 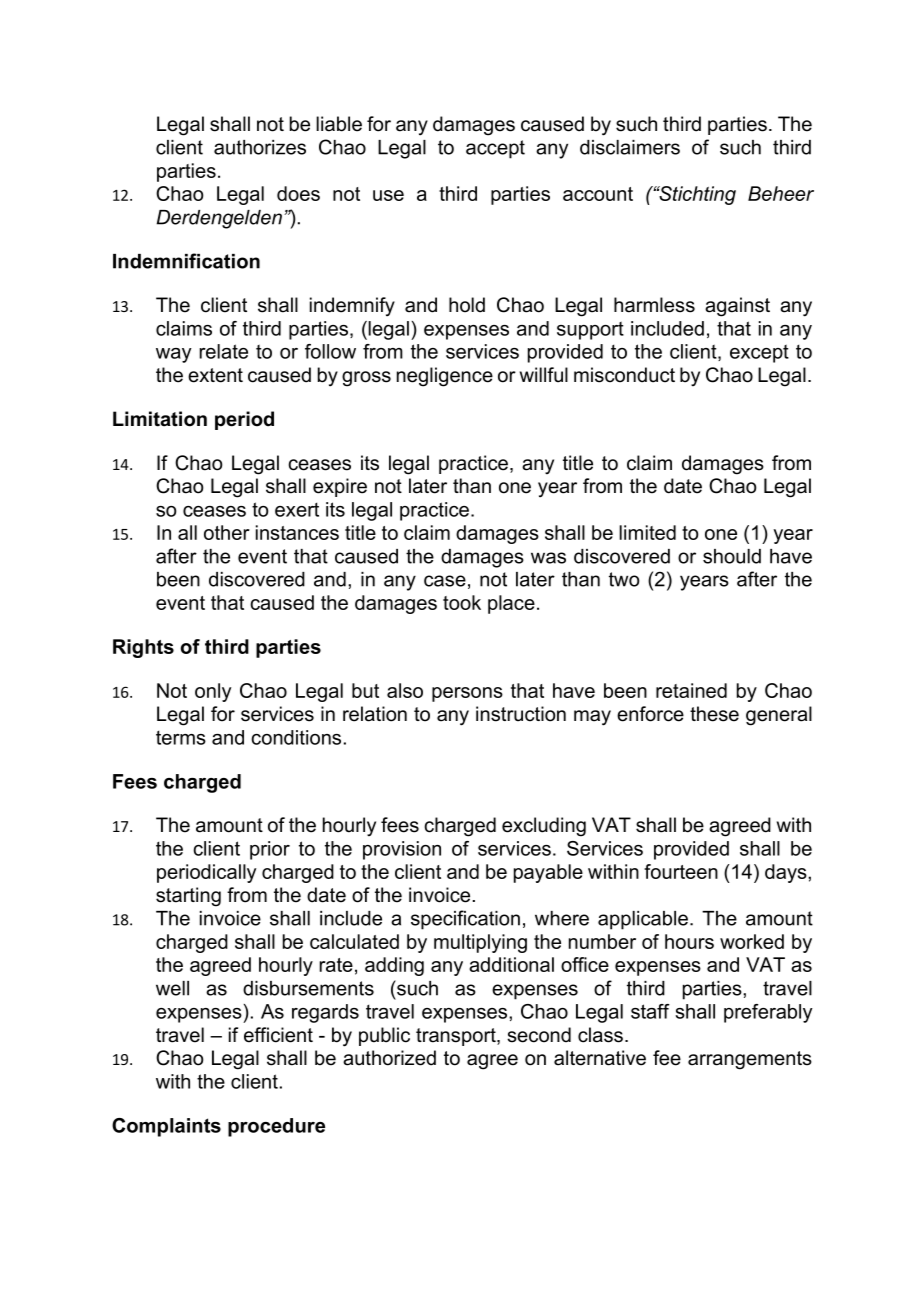 I want to click on account, so click(x=598, y=194).
